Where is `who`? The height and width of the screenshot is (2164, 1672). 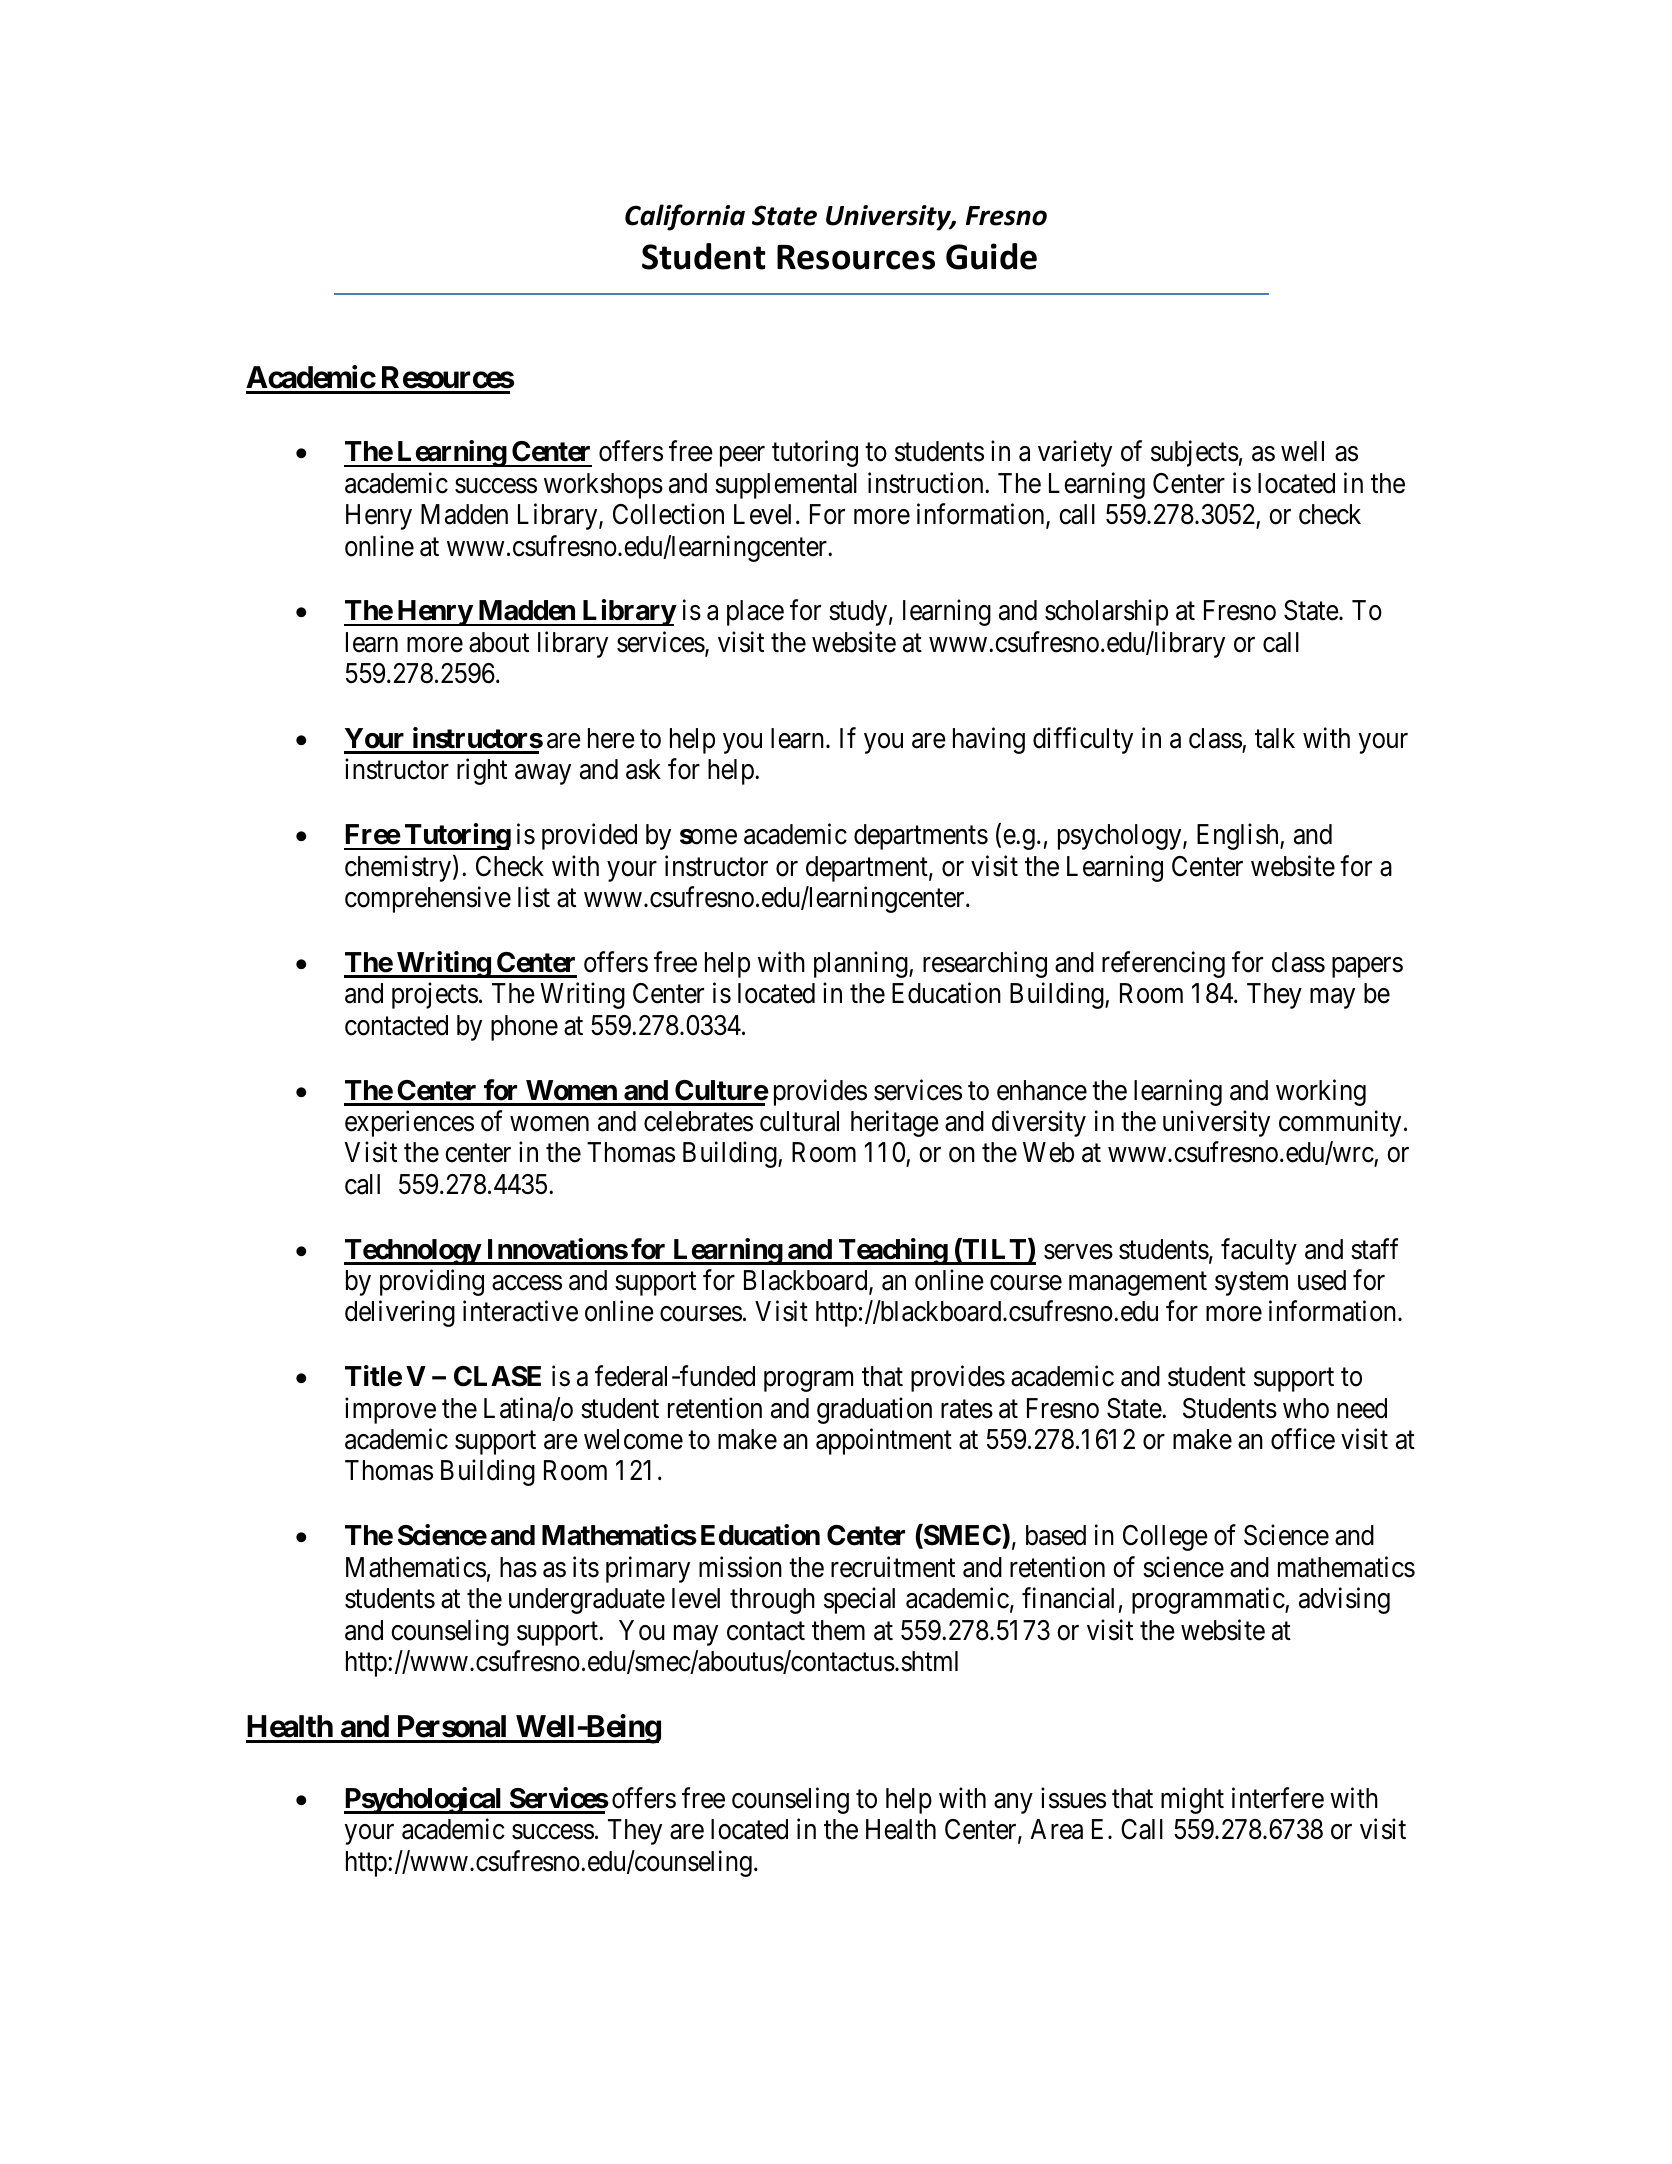 who is located at coordinates (1306, 1408).
